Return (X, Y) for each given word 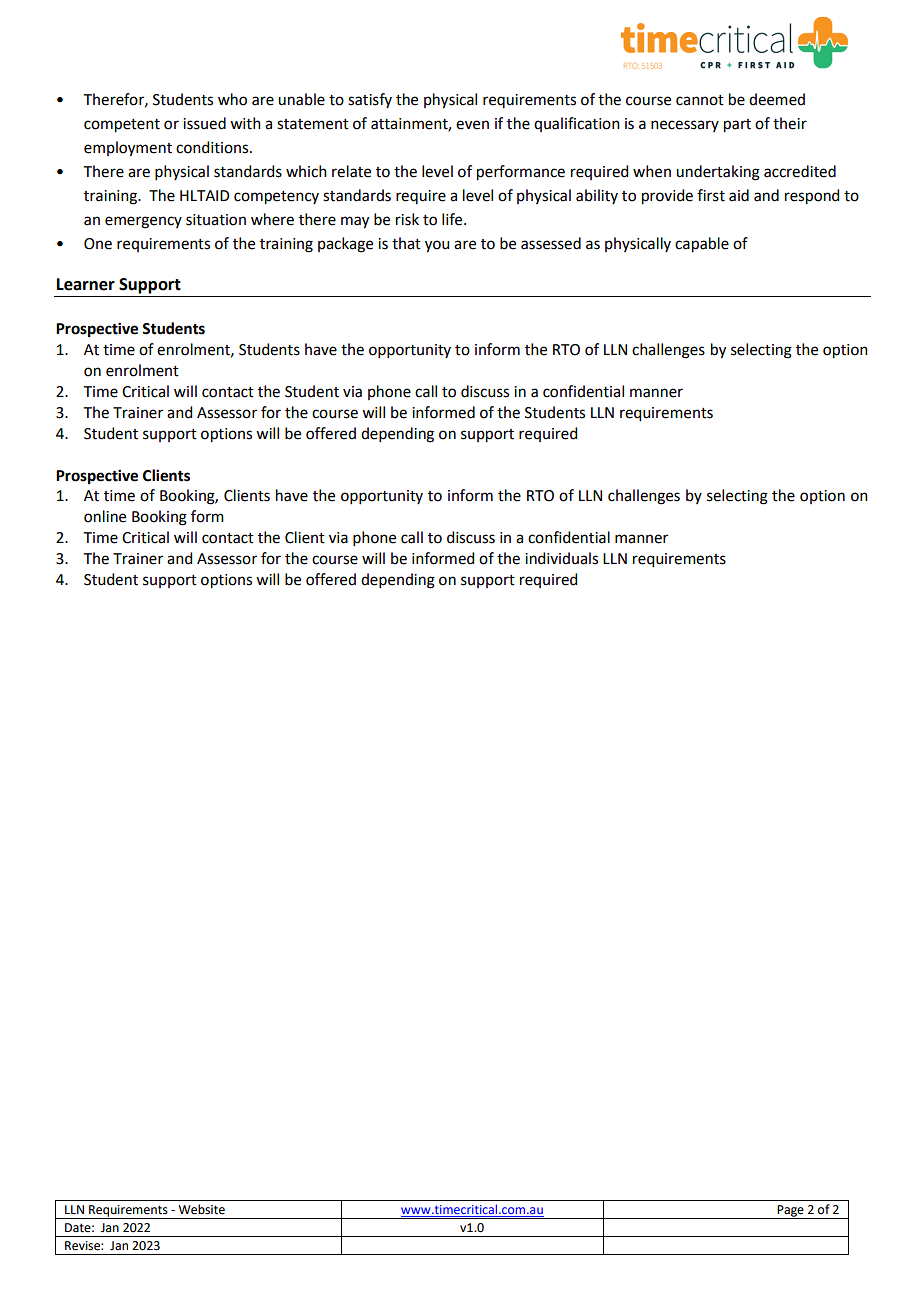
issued (204, 123)
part (737, 126)
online (105, 516)
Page (791, 1212)
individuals (561, 558)
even (472, 125)
